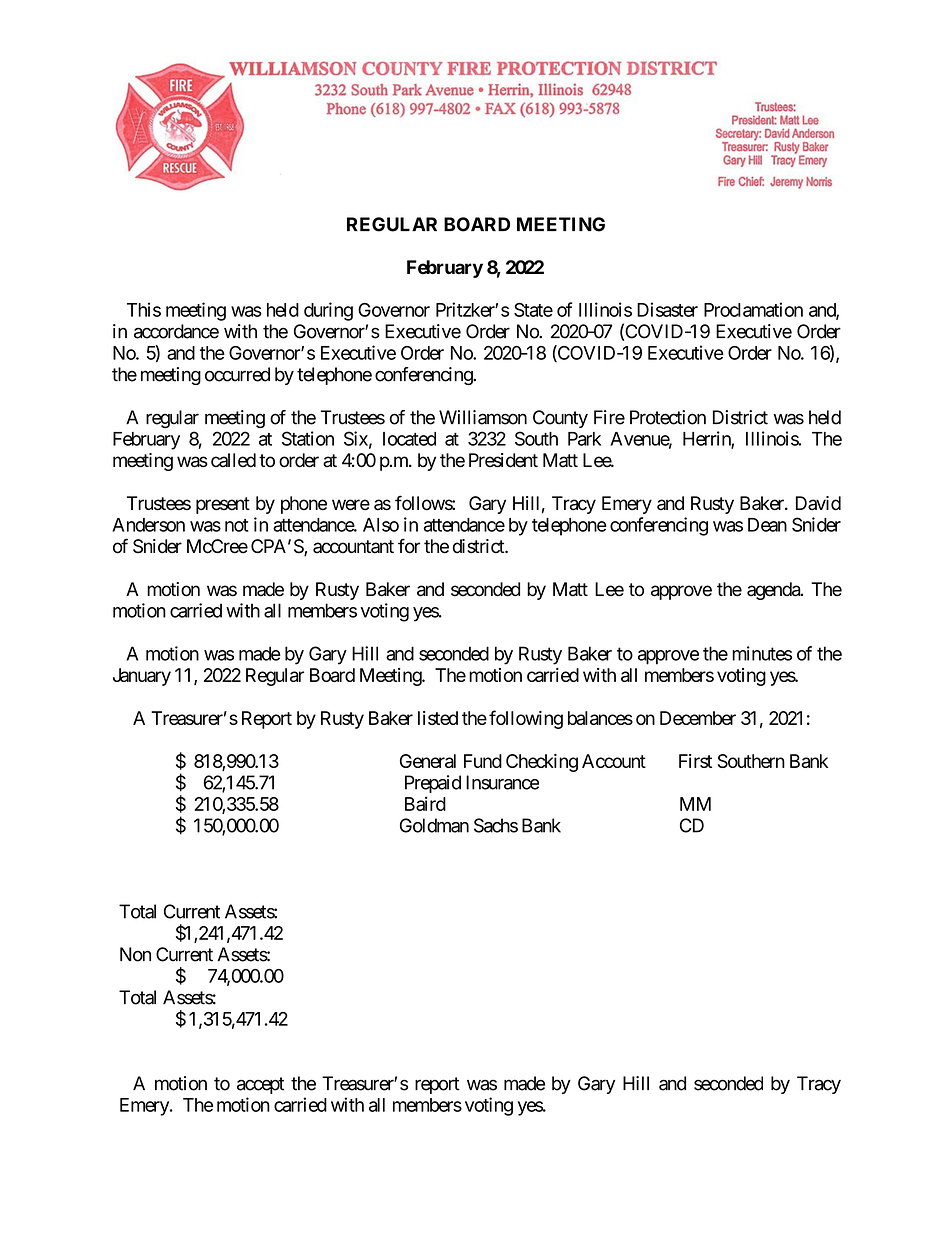 The image size is (952, 1233). I want to click on Non, so click(135, 954).
